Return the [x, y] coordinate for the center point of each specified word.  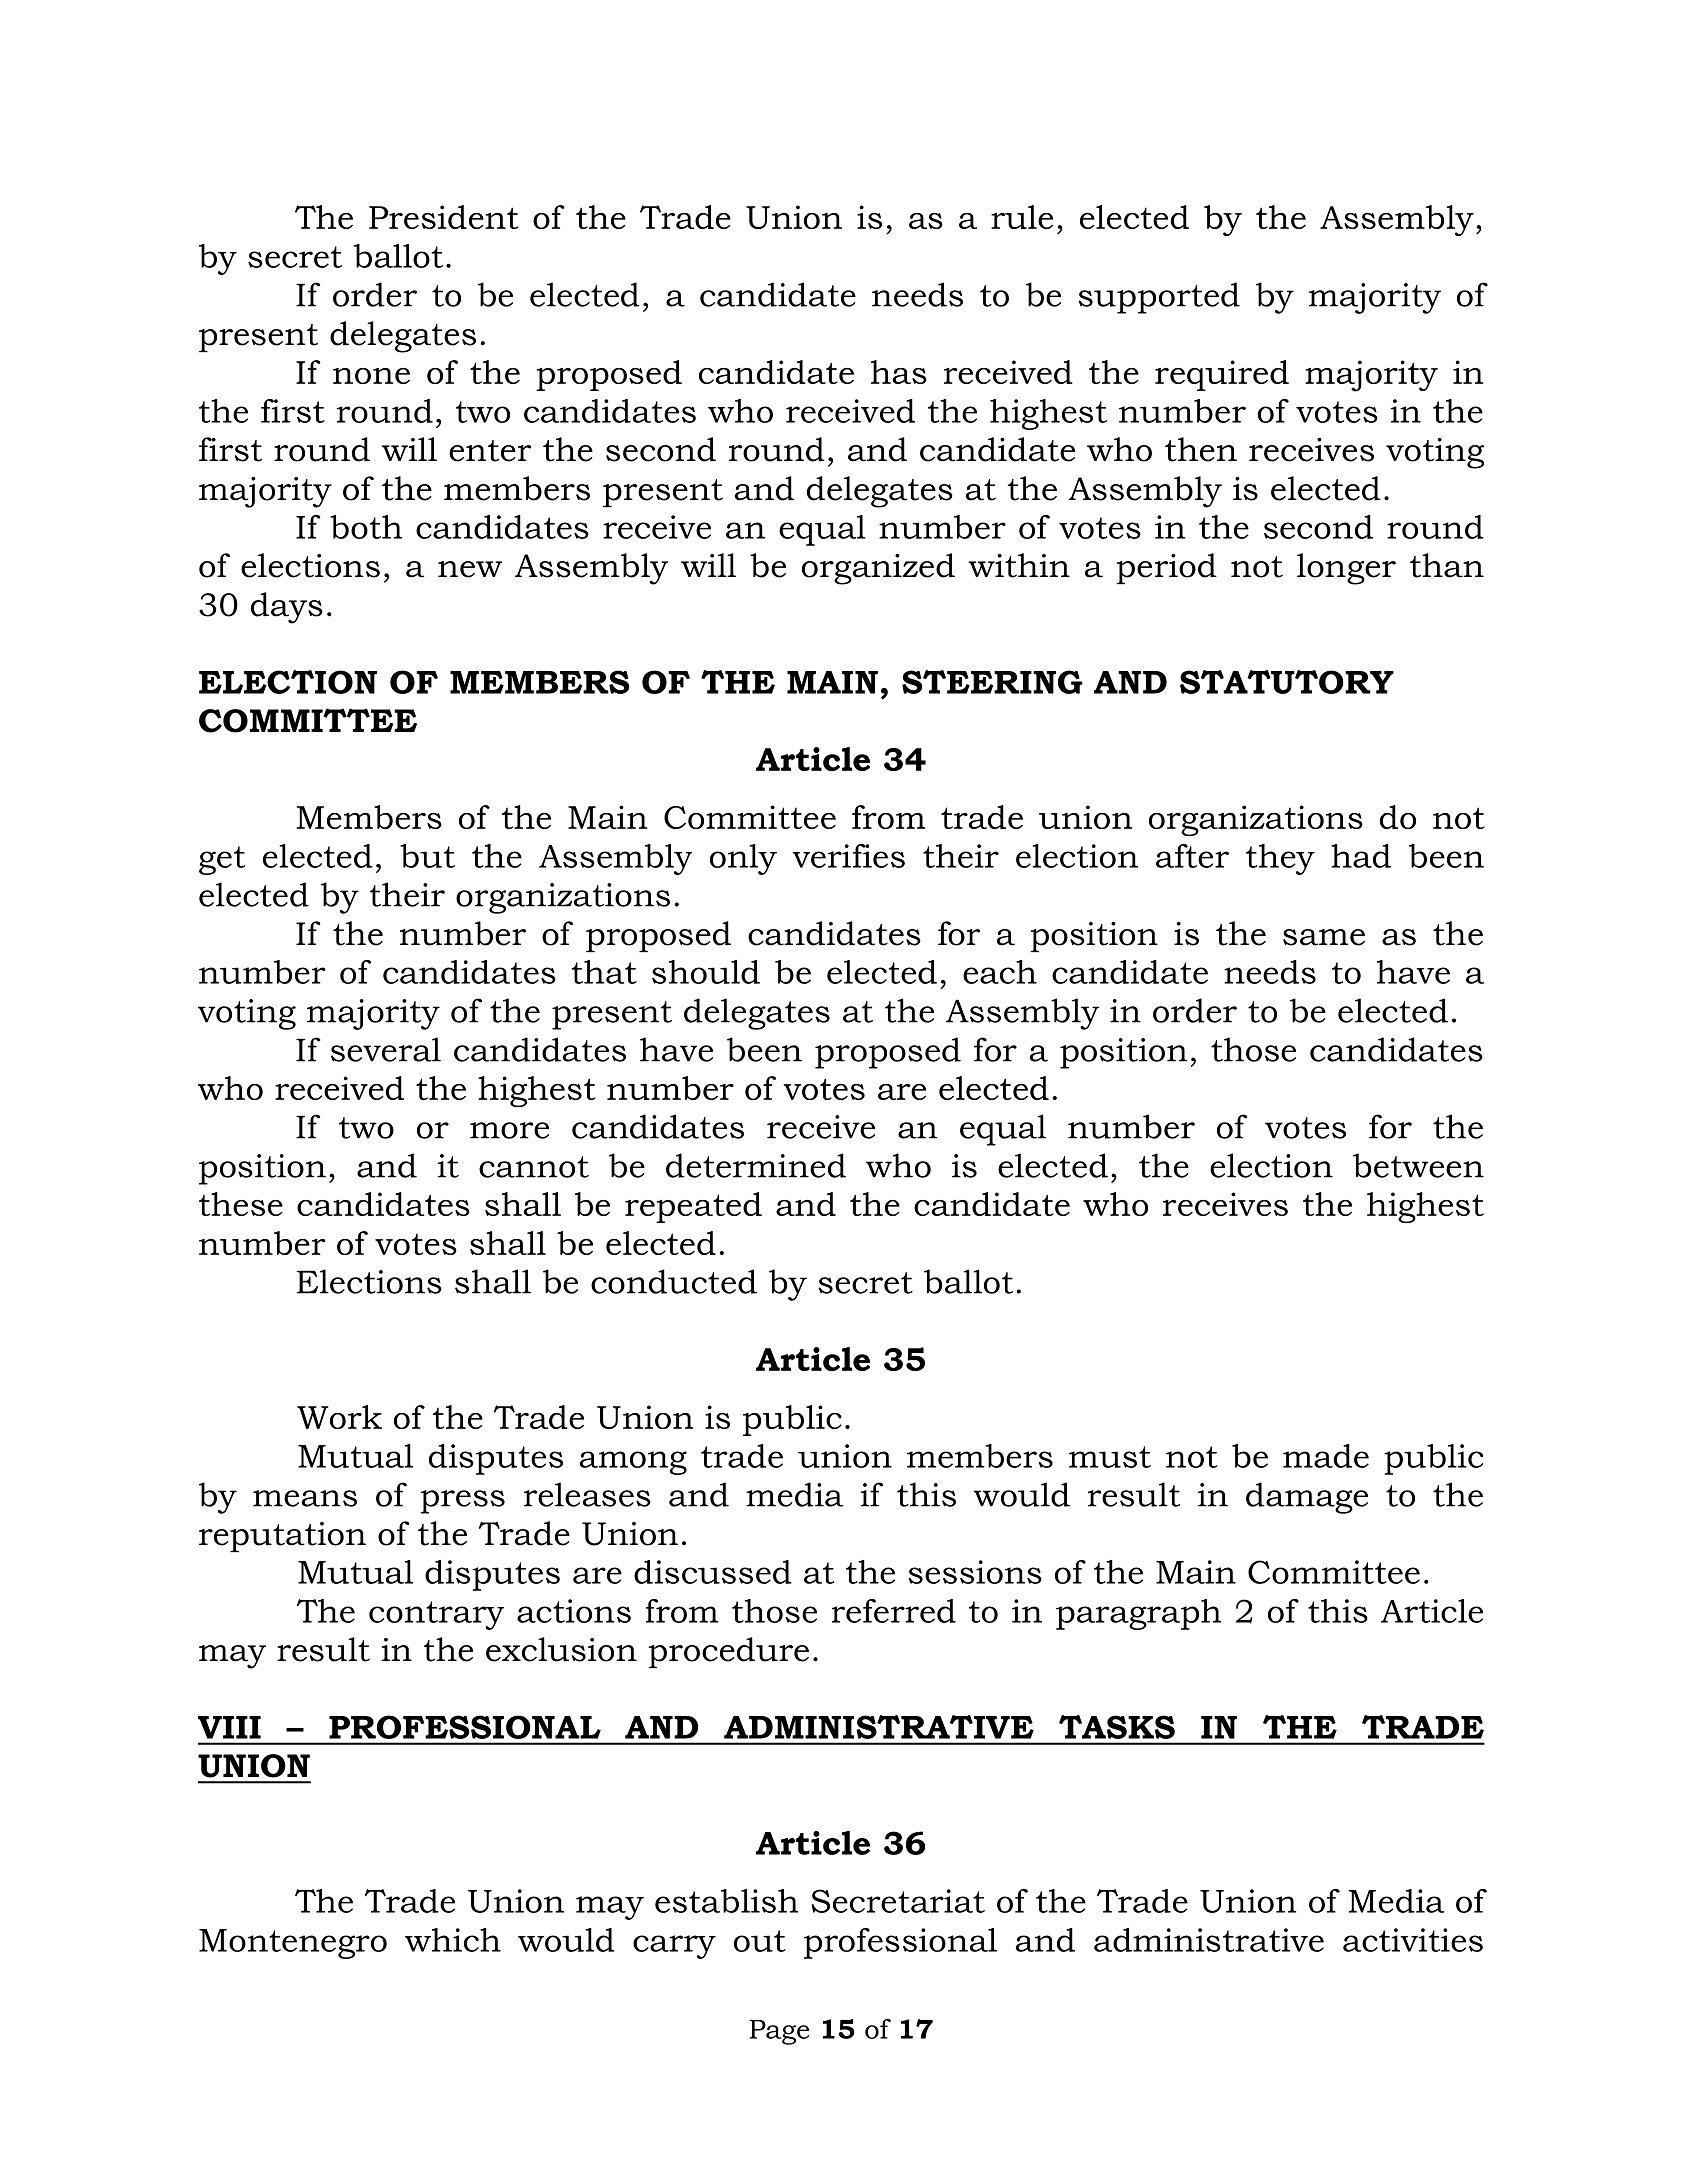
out [760, 1941]
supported [1159, 298]
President [444, 217]
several [386, 1049]
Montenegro [293, 1944]
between [1418, 1165]
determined [756, 1165]
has [899, 372]
